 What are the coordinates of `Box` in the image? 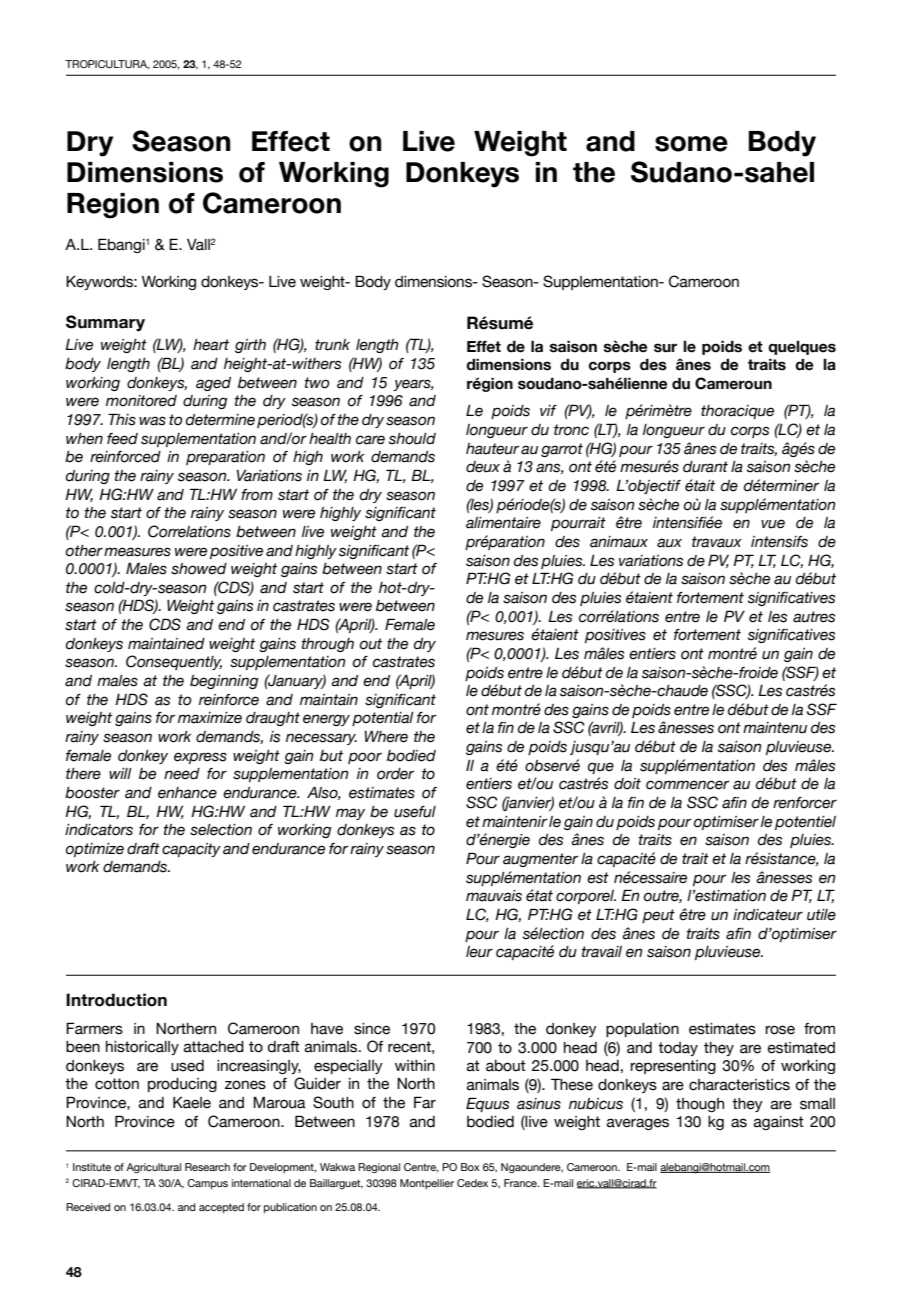 It's located at (470, 1167).
